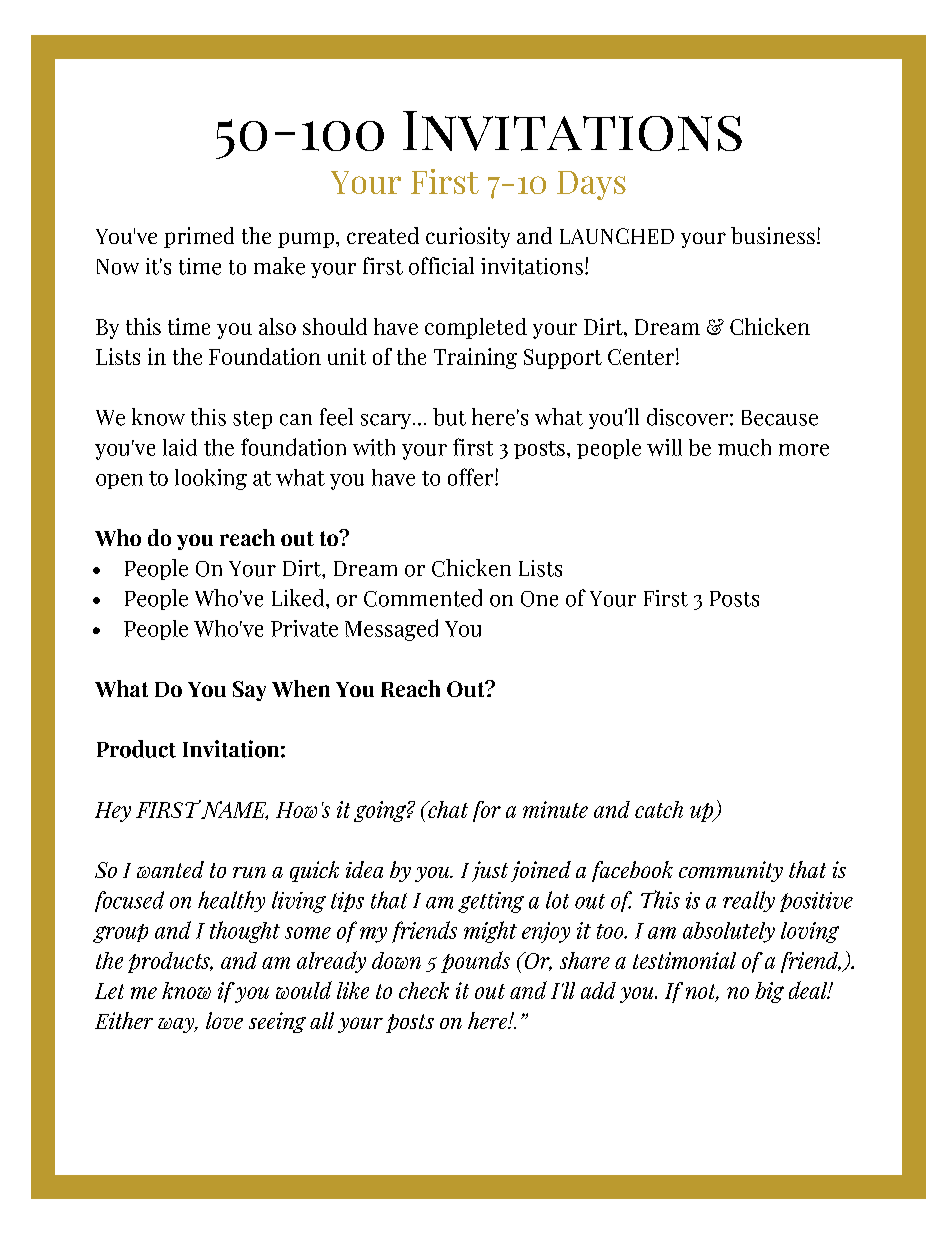  I want to click on not, so click(702, 993).
